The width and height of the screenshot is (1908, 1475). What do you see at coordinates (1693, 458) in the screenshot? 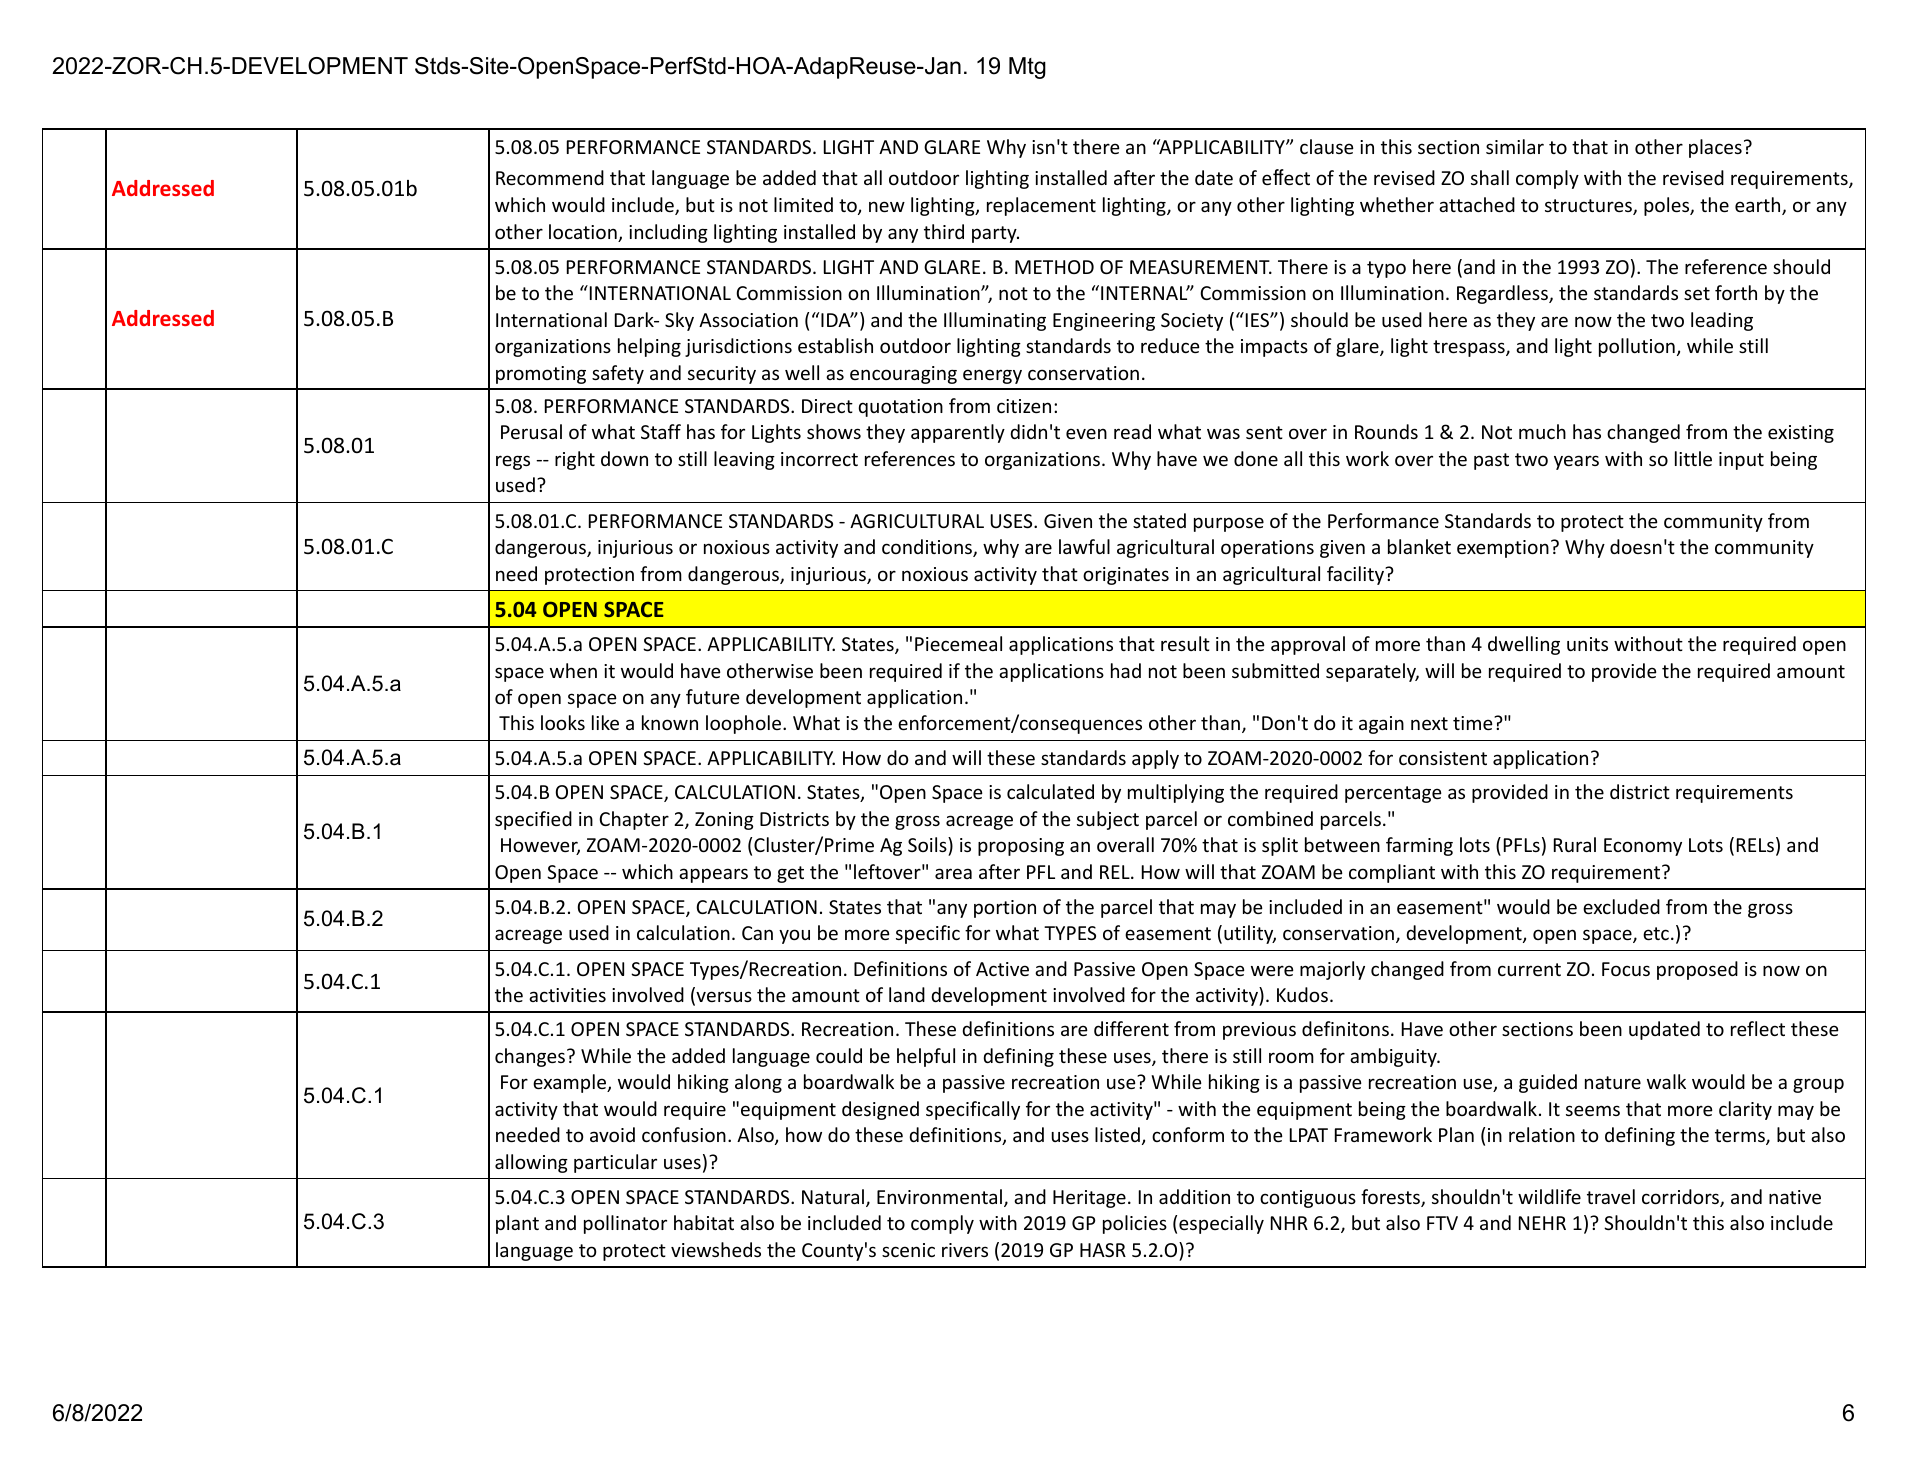
I see `little` at bounding box center [1693, 458].
